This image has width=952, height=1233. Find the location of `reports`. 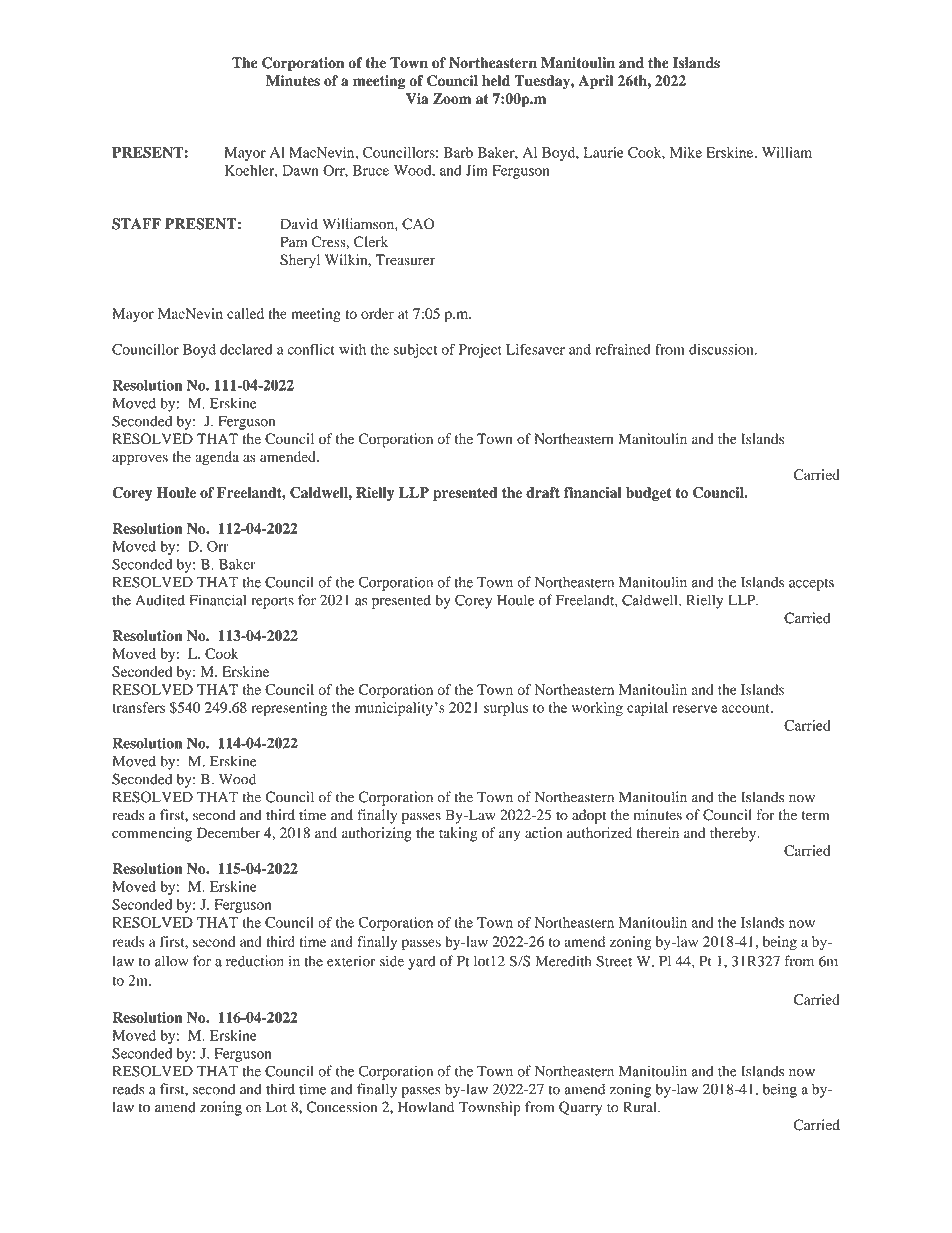

reports is located at coordinates (272, 602).
